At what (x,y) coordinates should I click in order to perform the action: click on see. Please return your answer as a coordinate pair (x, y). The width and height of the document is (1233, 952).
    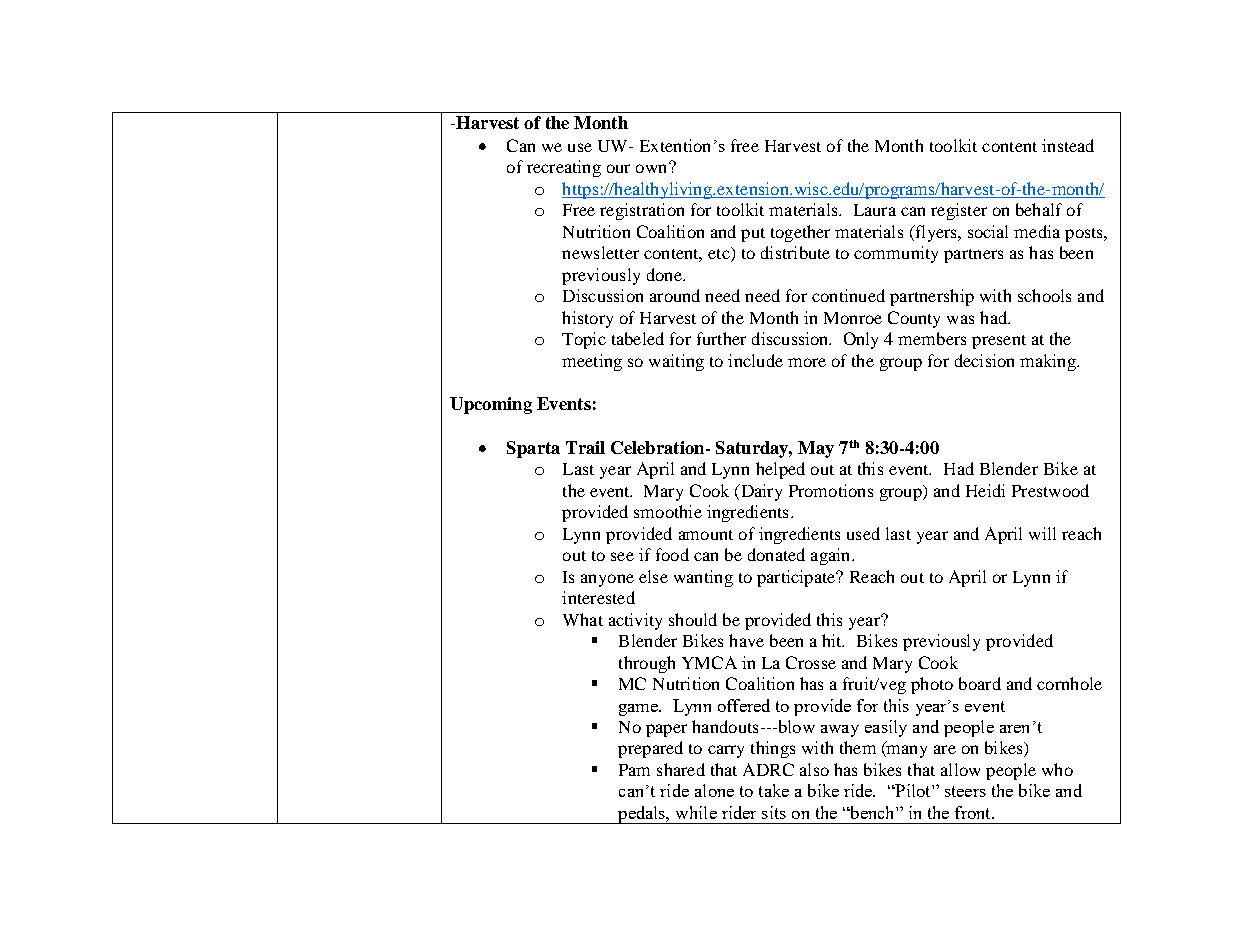
    Looking at the image, I should click on (622, 556).
